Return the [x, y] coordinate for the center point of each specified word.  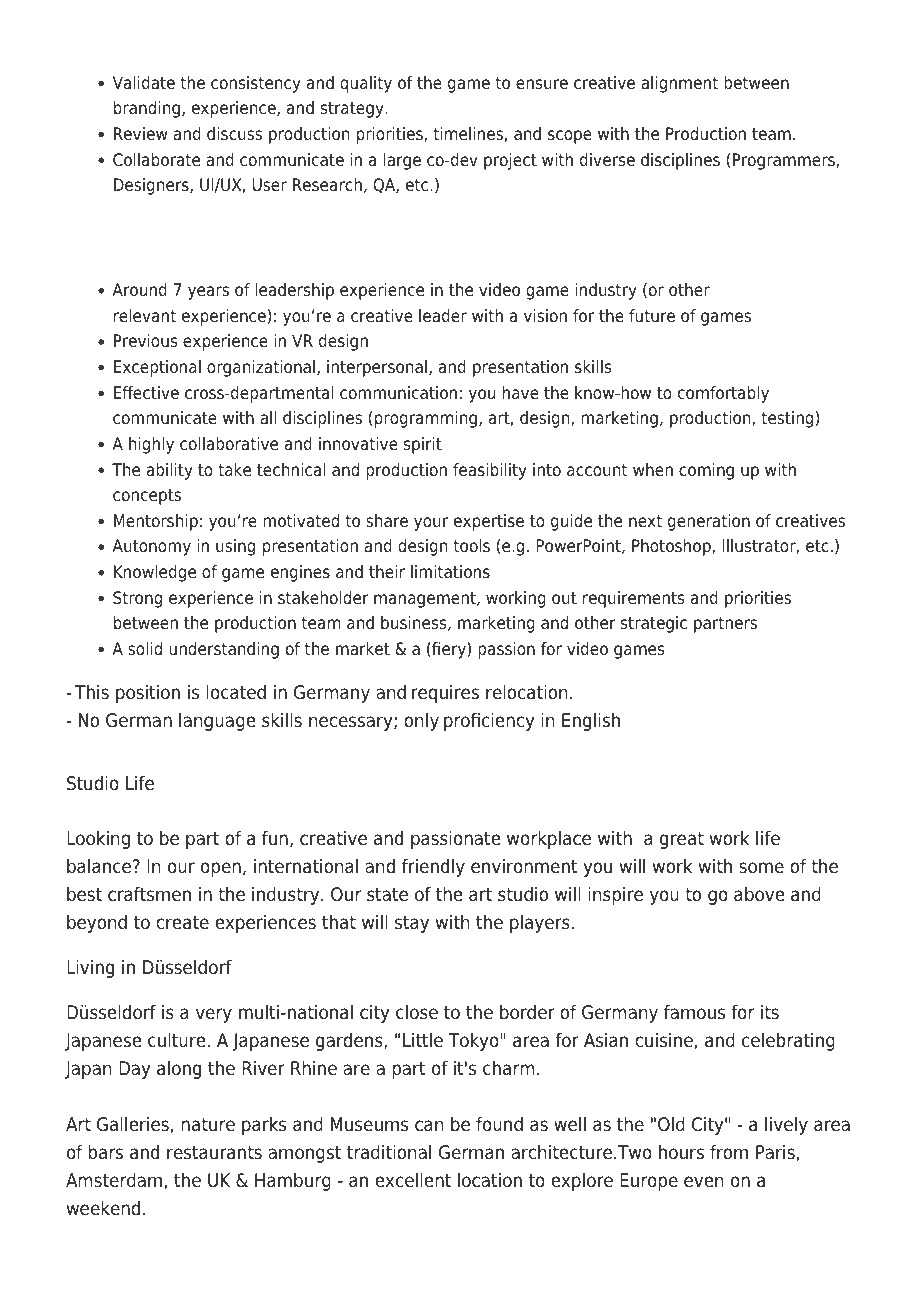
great [682, 840]
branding [147, 109]
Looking [98, 840]
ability [170, 471]
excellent [413, 1180]
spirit [423, 445]
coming [706, 471]
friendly [433, 868]
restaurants [214, 1153]
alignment [679, 84]
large [402, 161]
